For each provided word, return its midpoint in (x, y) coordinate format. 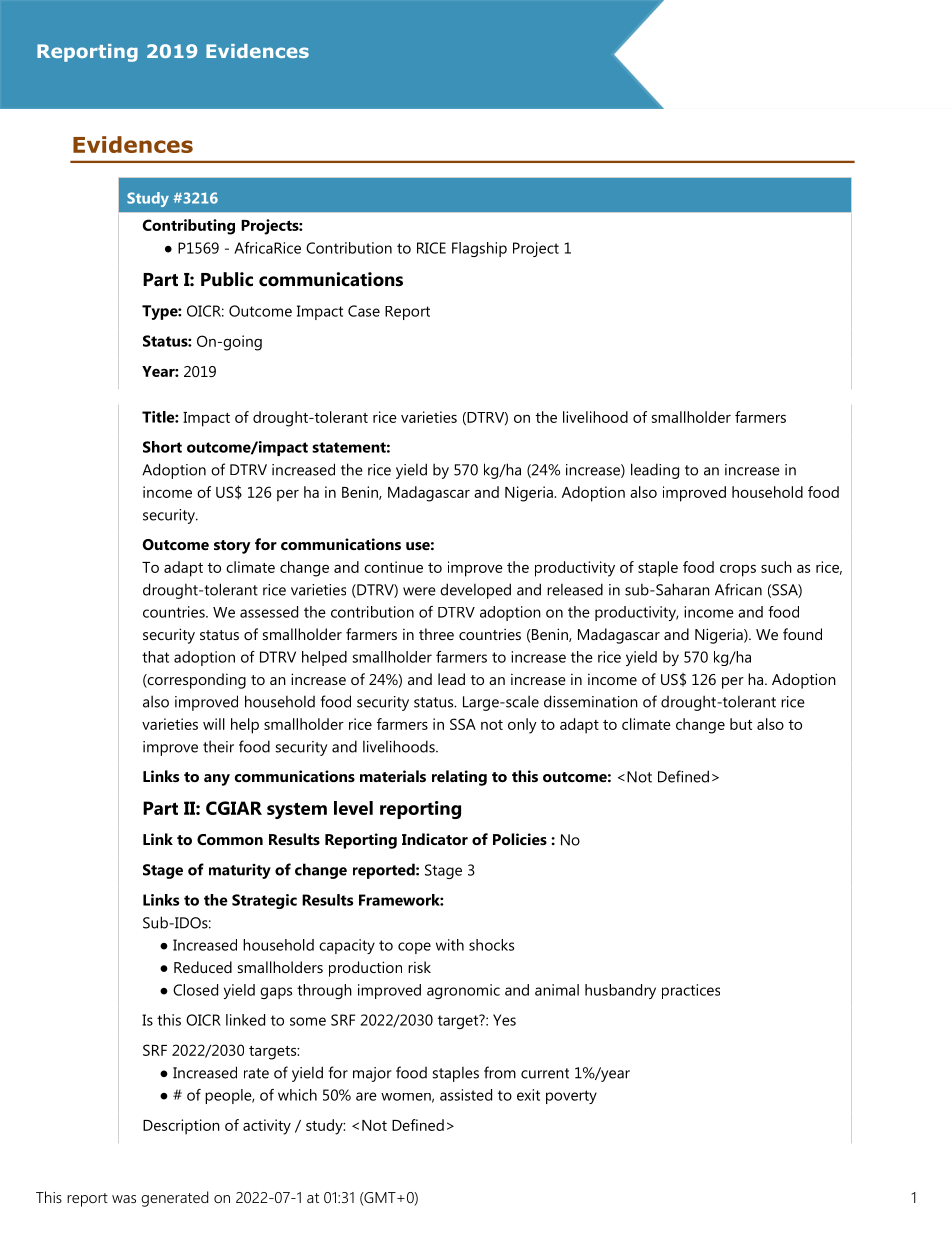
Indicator (435, 839)
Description (181, 1127)
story (232, 547)
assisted (466, 1095)
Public (227, 279)
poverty (571, 1097)
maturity (240, 871)
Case (364, 311)
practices (691, 991)
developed (475, 591)
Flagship (479, 249)
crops (738, 570)
